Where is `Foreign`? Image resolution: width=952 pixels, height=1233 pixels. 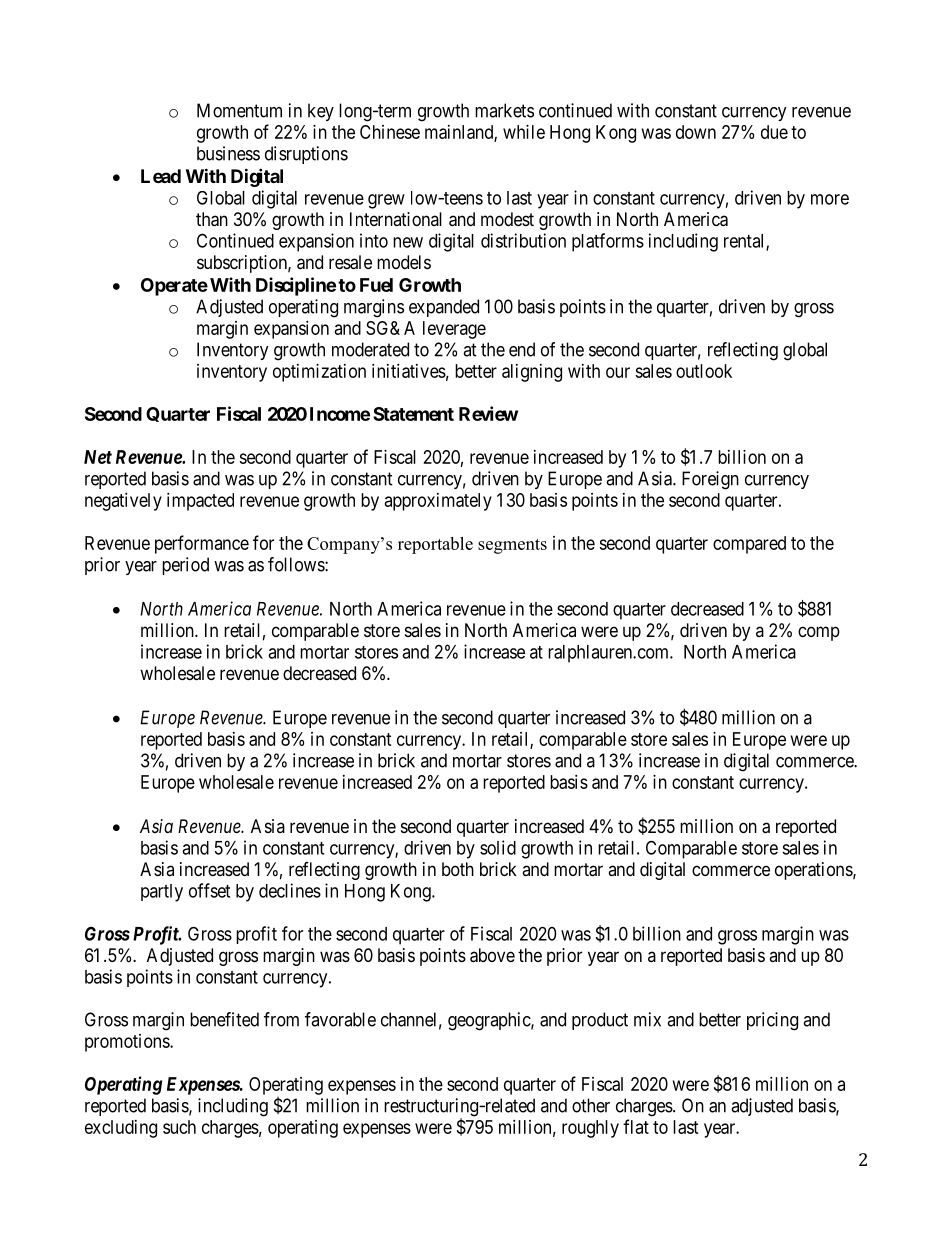
Foreign is located at coordinates (710, 480).
